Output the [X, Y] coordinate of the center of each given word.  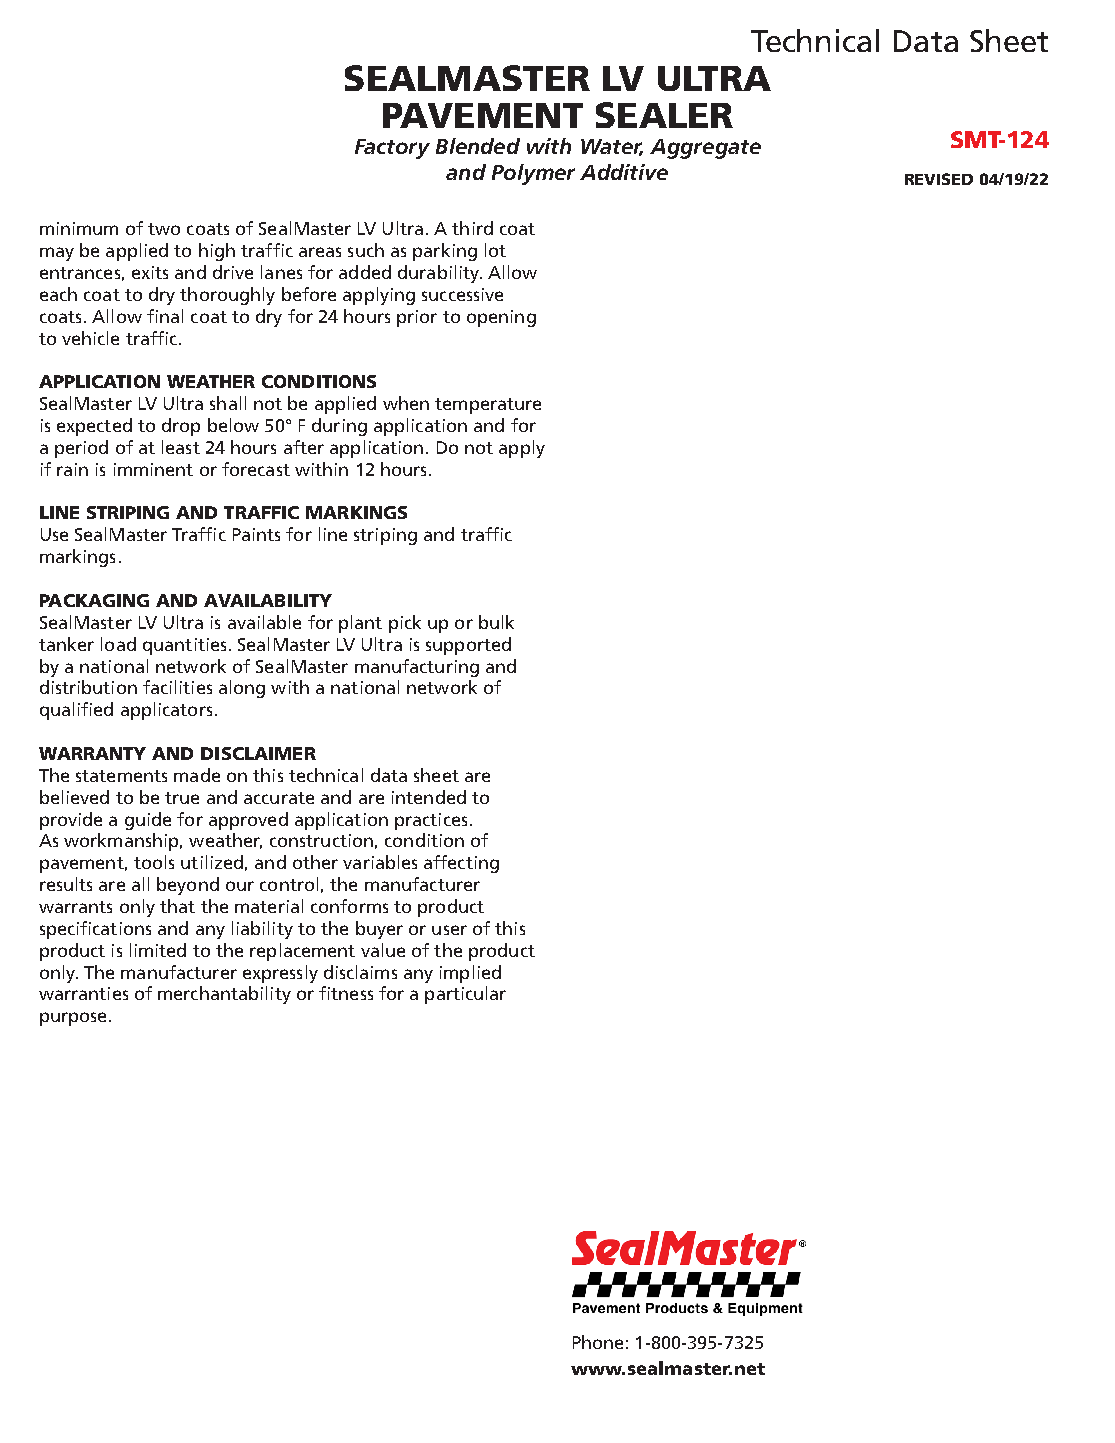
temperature [488, 406]
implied [470, 974]
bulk [496, 622]
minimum [79, 228]
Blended [478, 146]
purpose [73, 1019]
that [177, 906]
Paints [256, 534]
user [449, 930]
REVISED [939, 179]
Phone [598, 1342]
